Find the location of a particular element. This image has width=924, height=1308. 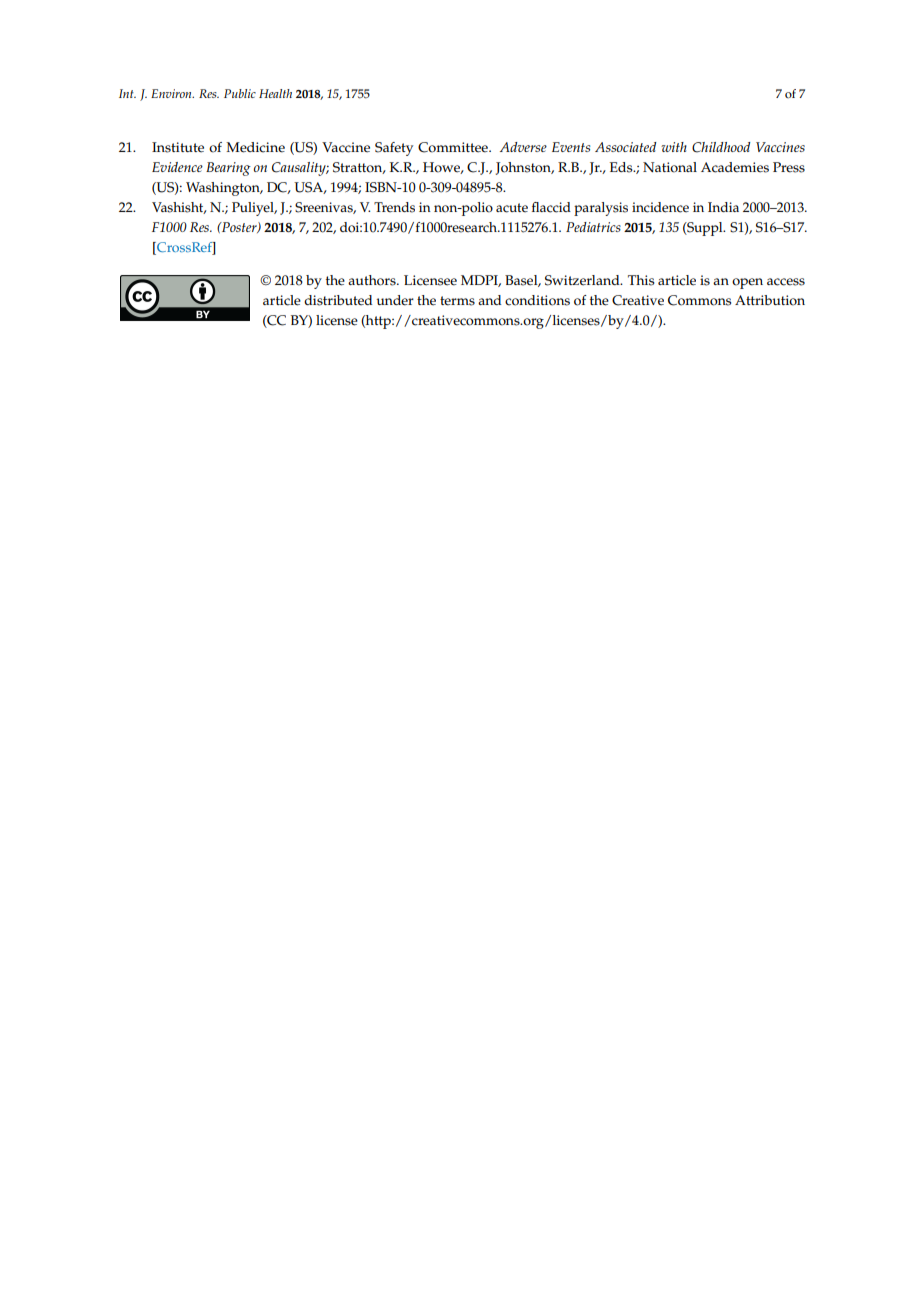

This is located at coordinates (641, 280).
